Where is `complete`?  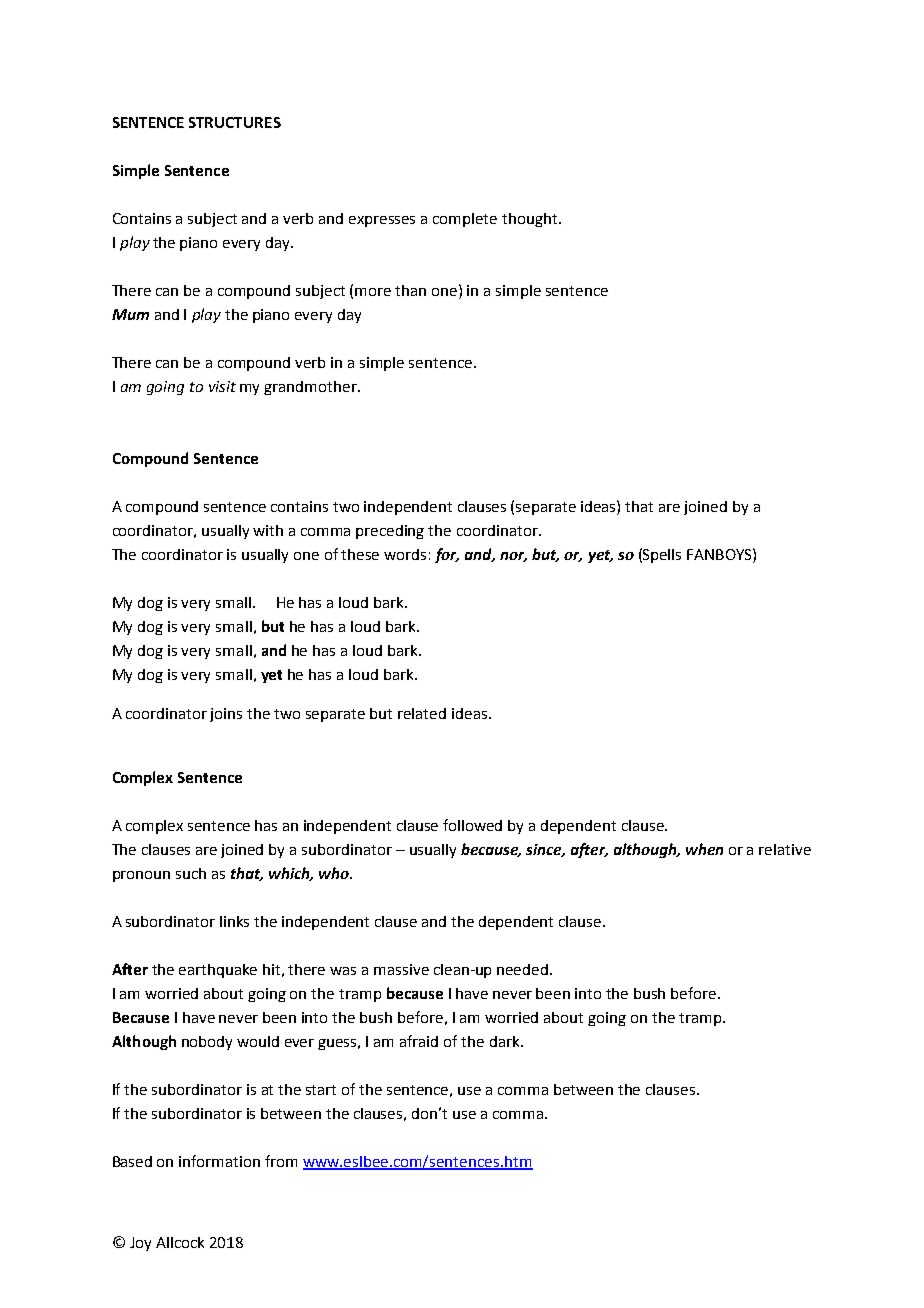 complete is located at coordinates (465, 220).
